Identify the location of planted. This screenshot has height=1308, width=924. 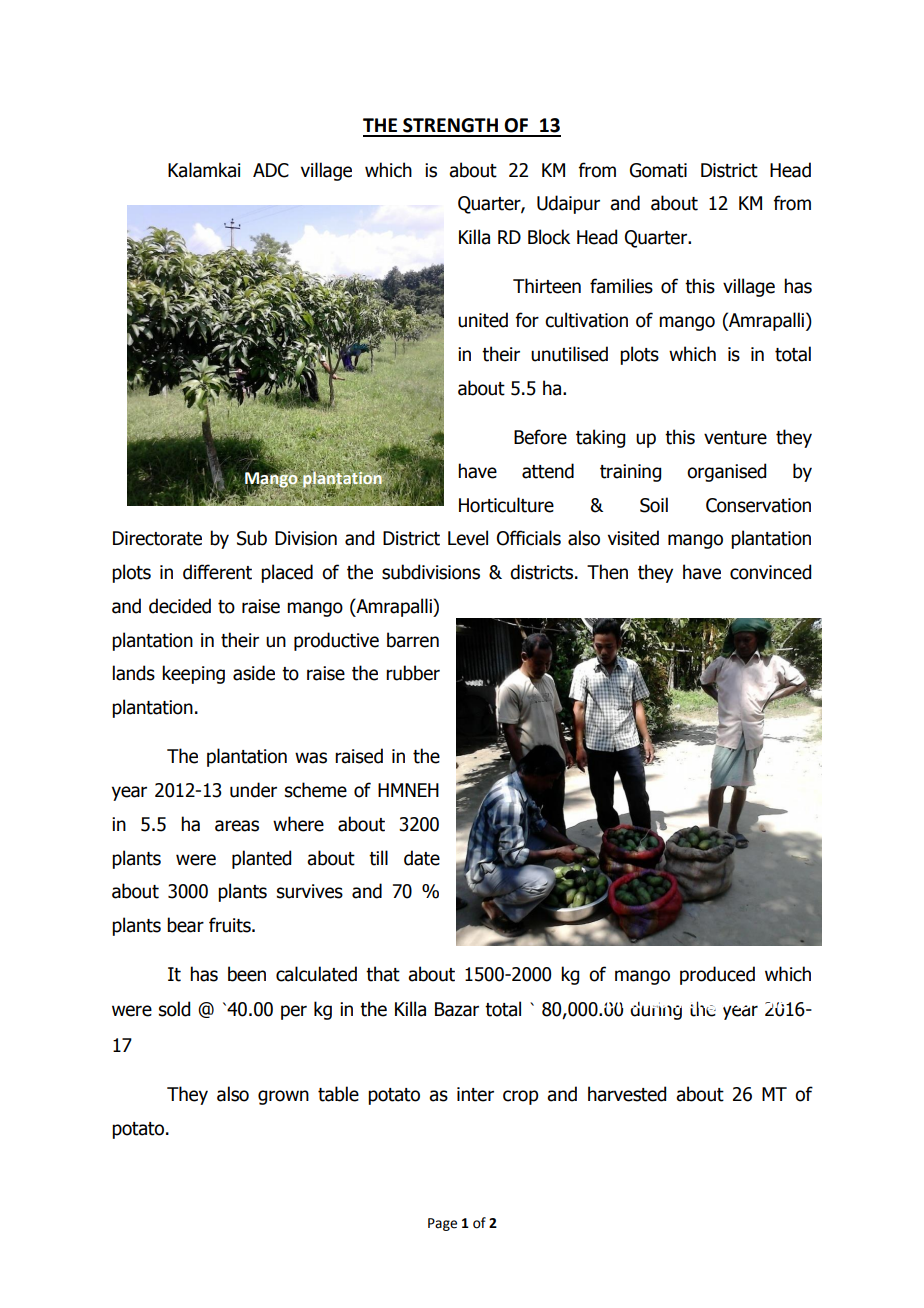
(261, 859).
